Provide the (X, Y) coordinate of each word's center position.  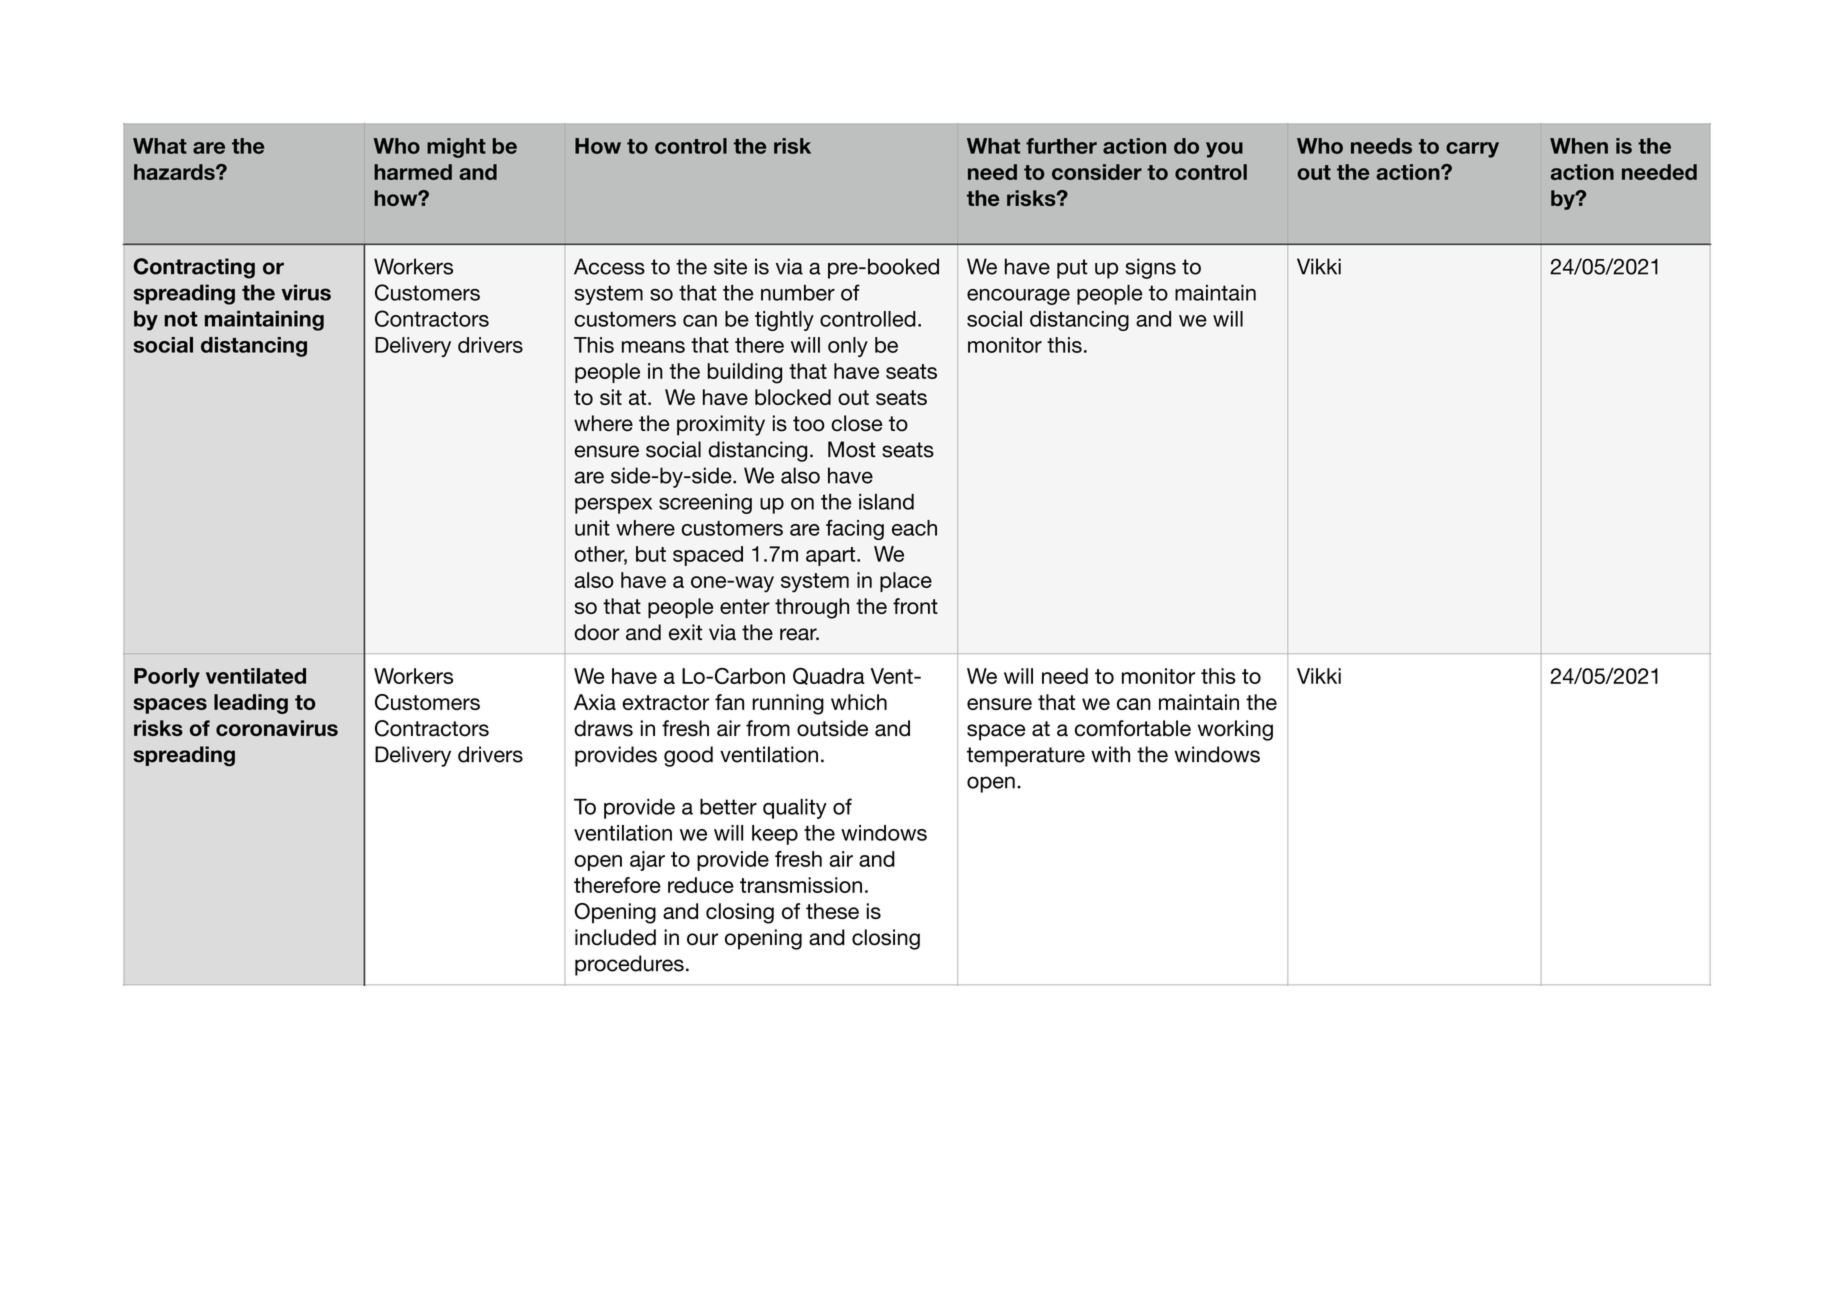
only (848, 347)
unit (592, 528)
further (1061, 146)
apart (832, 556)
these (832, 911)
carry (1472, 150)
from (768, 728)
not (181, 319)
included (615, 937)
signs (1150, 268)
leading (251, 704)
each (914, 528)
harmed (413, 172)
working (1235, 730)
